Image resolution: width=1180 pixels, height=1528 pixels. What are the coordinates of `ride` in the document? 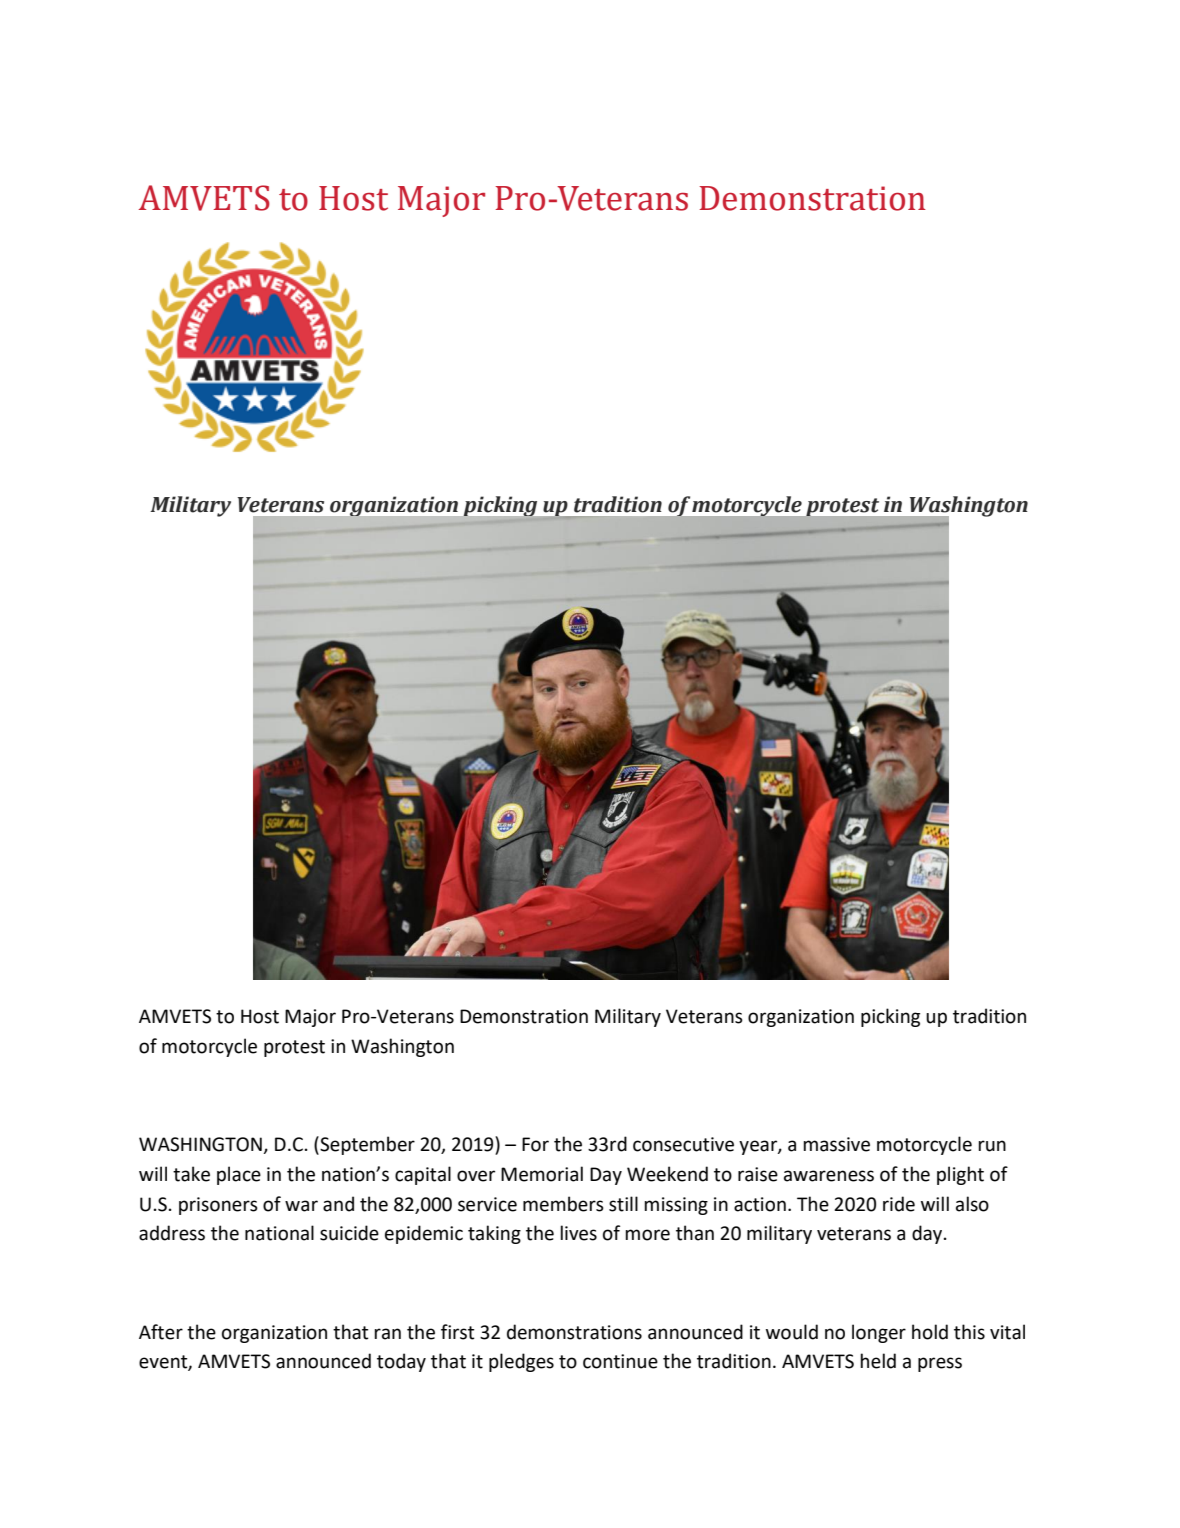 It's located at (899, 1204).
